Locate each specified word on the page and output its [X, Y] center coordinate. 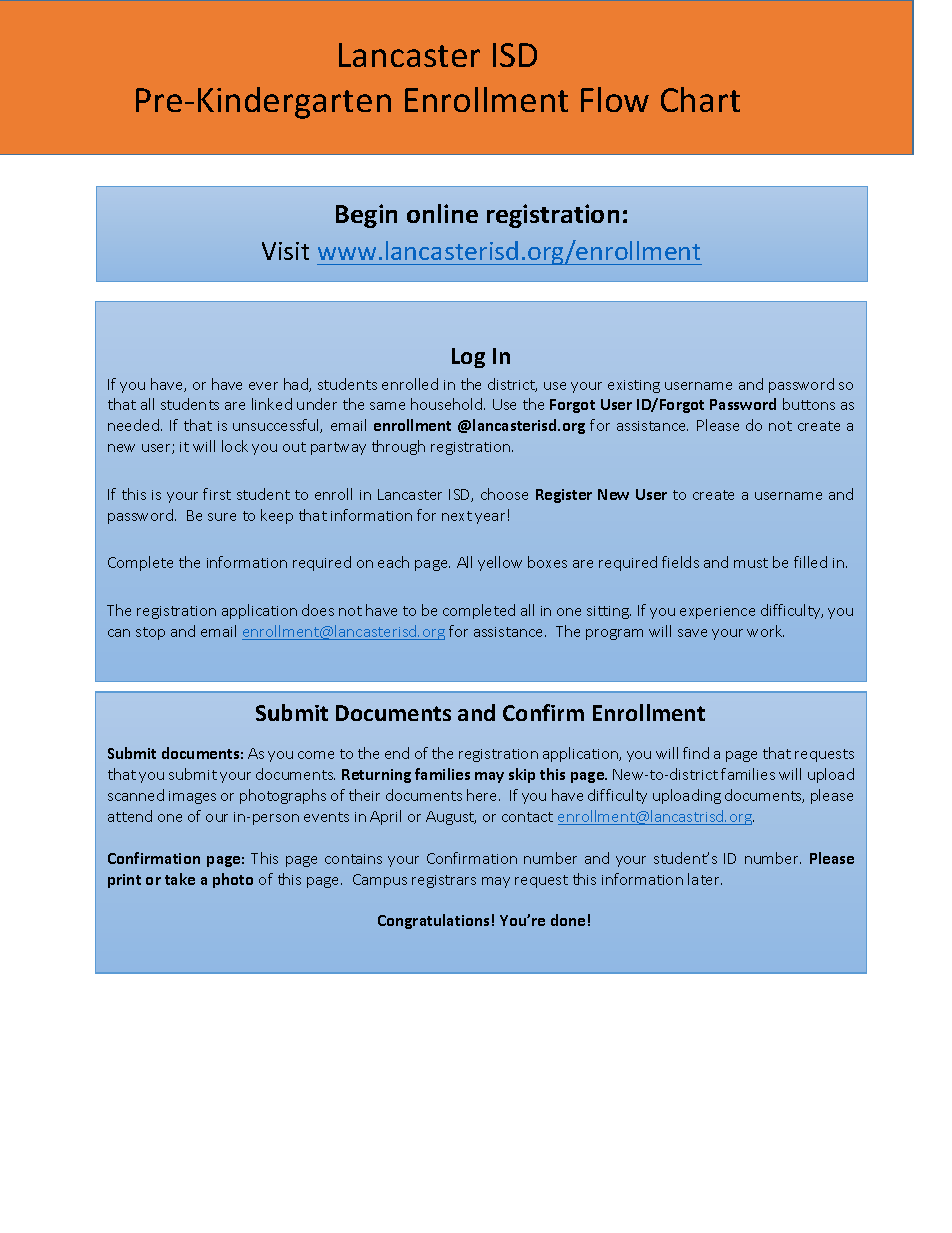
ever [263, 386]
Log [468, 358]
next [457, 516]
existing [634, 386]
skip [522, 775]
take [180, 879]
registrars [444, 881]
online [442, 213]
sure [222, 517]
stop [150, 633]
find [696, 753]
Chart [700, 99]
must [751, 563]
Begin [366, 216]
